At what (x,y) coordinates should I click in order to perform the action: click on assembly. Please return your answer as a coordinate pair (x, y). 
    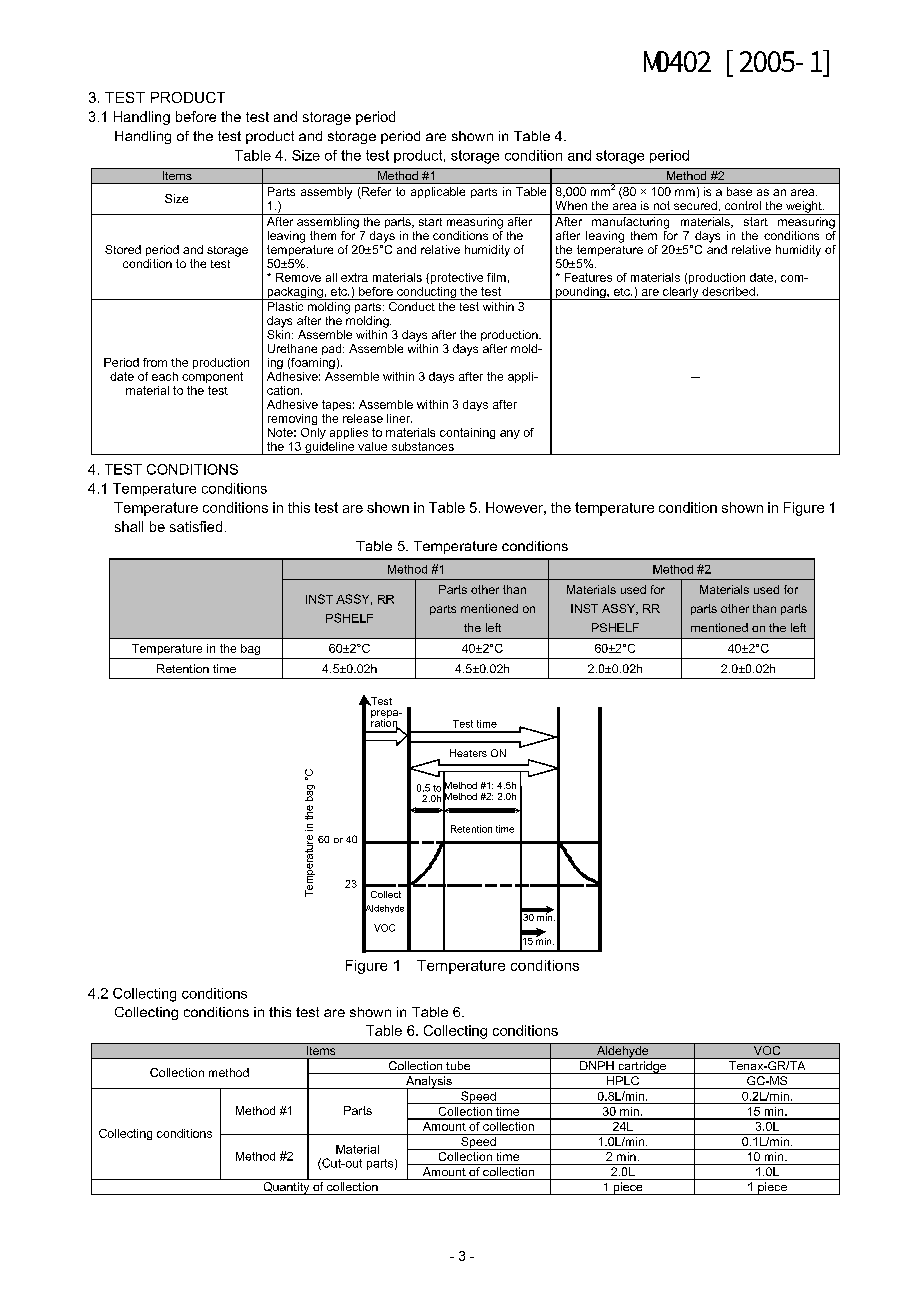
    Looking at the image, I should click on (326, 193).
